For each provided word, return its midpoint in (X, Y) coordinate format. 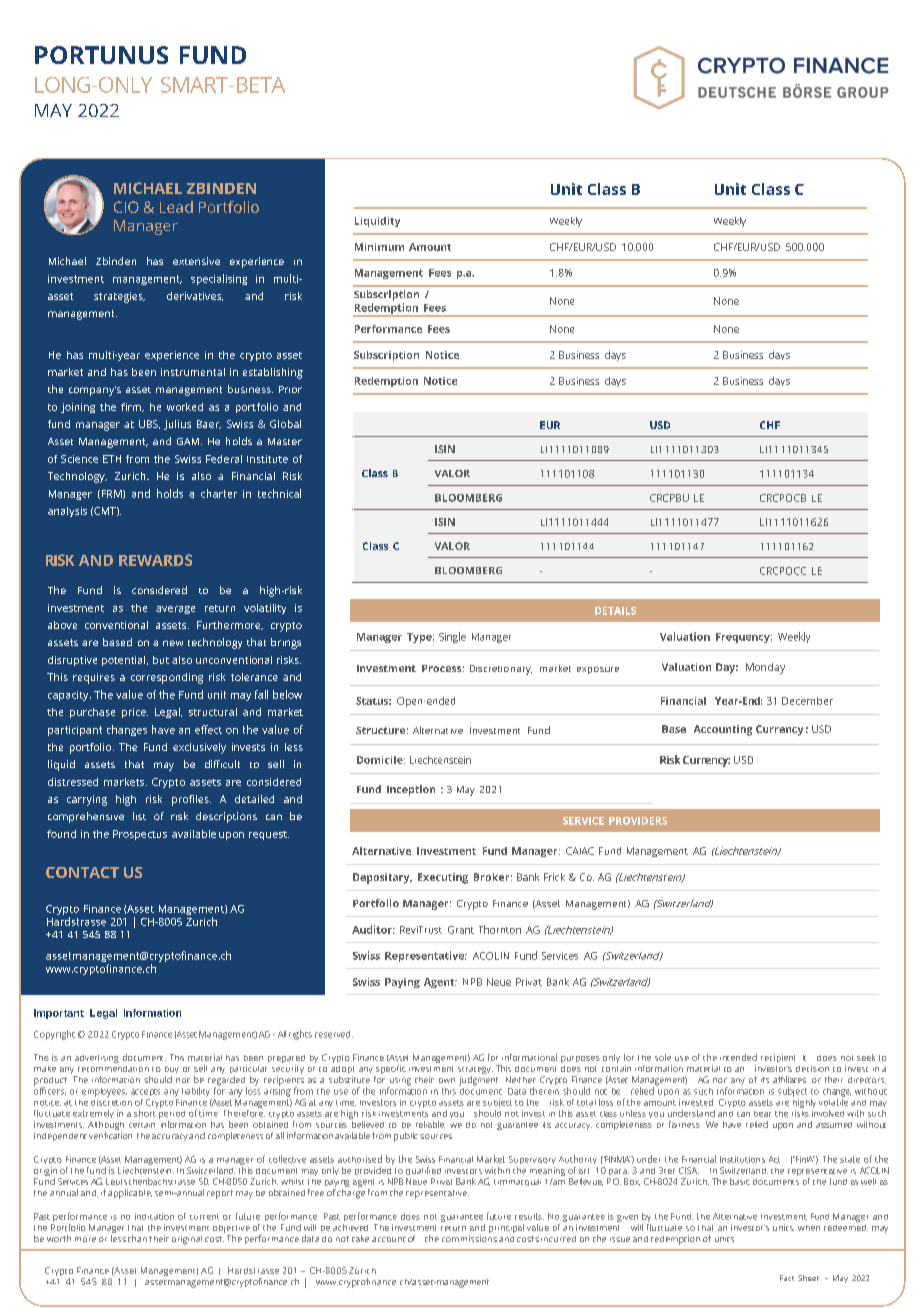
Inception (411, 790)
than (137, 1238)
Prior (290, 389)
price (135, 713)
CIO (126, 207)
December (807, 701)
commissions (469, 1238)
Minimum (379, 247)
